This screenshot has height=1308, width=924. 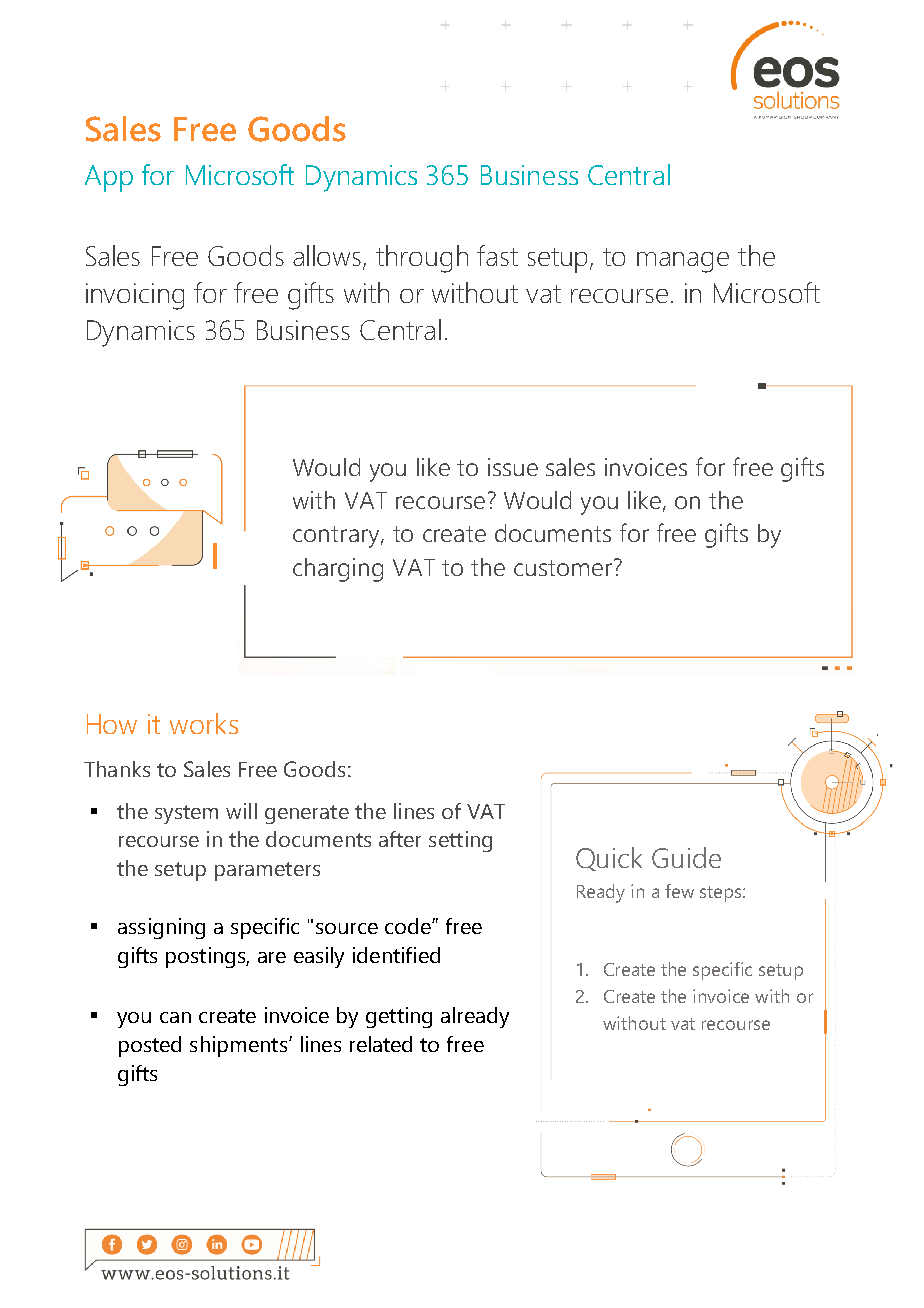 What do you see at coordinates (679, 891) in the screenshot?
I see `few` at bounding box center [679, 891].
